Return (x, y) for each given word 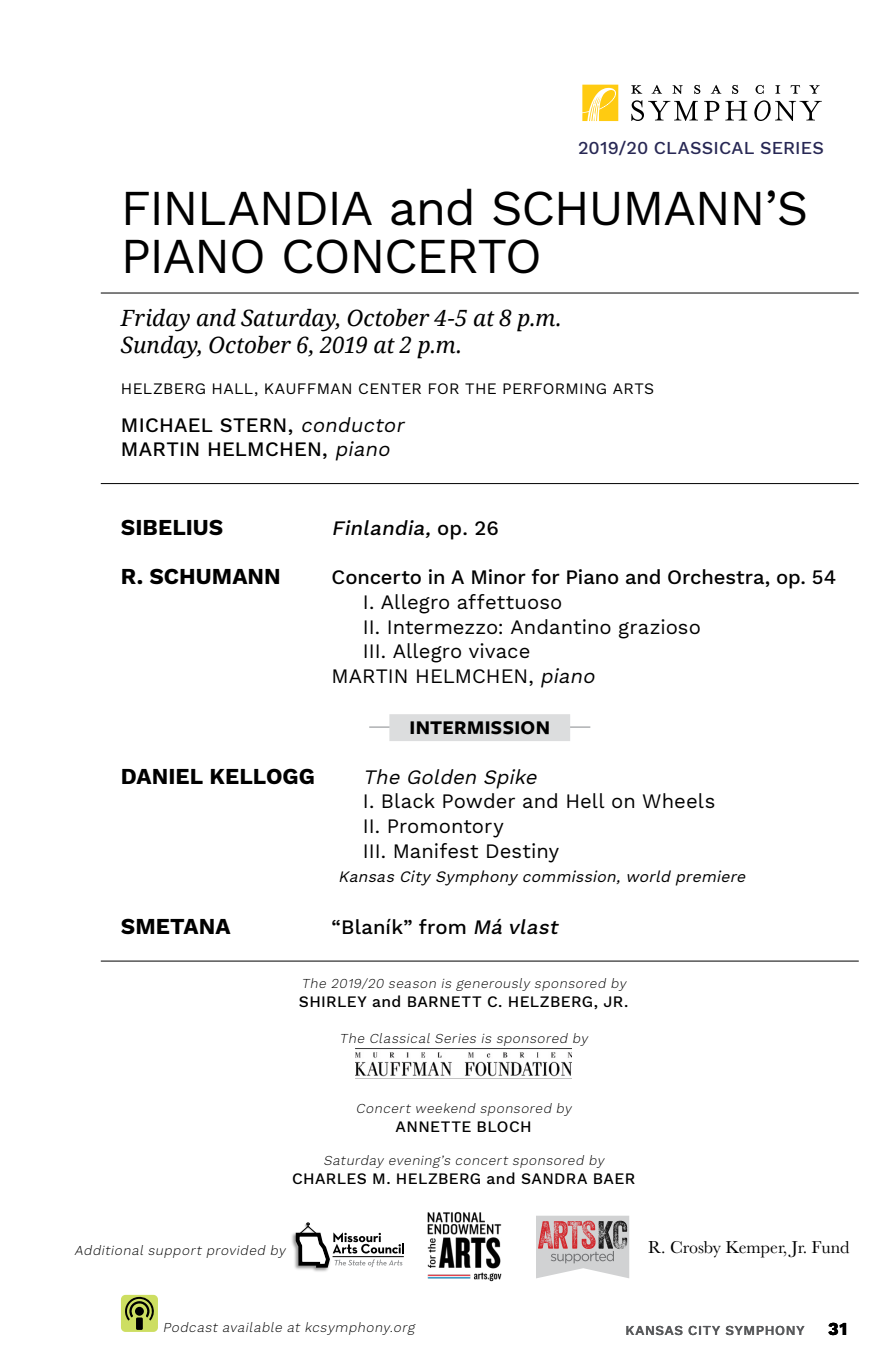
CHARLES (329, 1178)
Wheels (679, 800)
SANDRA (554, 1178)
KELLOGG (262, 776)
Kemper (756, 1249)
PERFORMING (554, 388)
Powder (479, 800)
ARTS (633, 388)
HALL (233, 388)
